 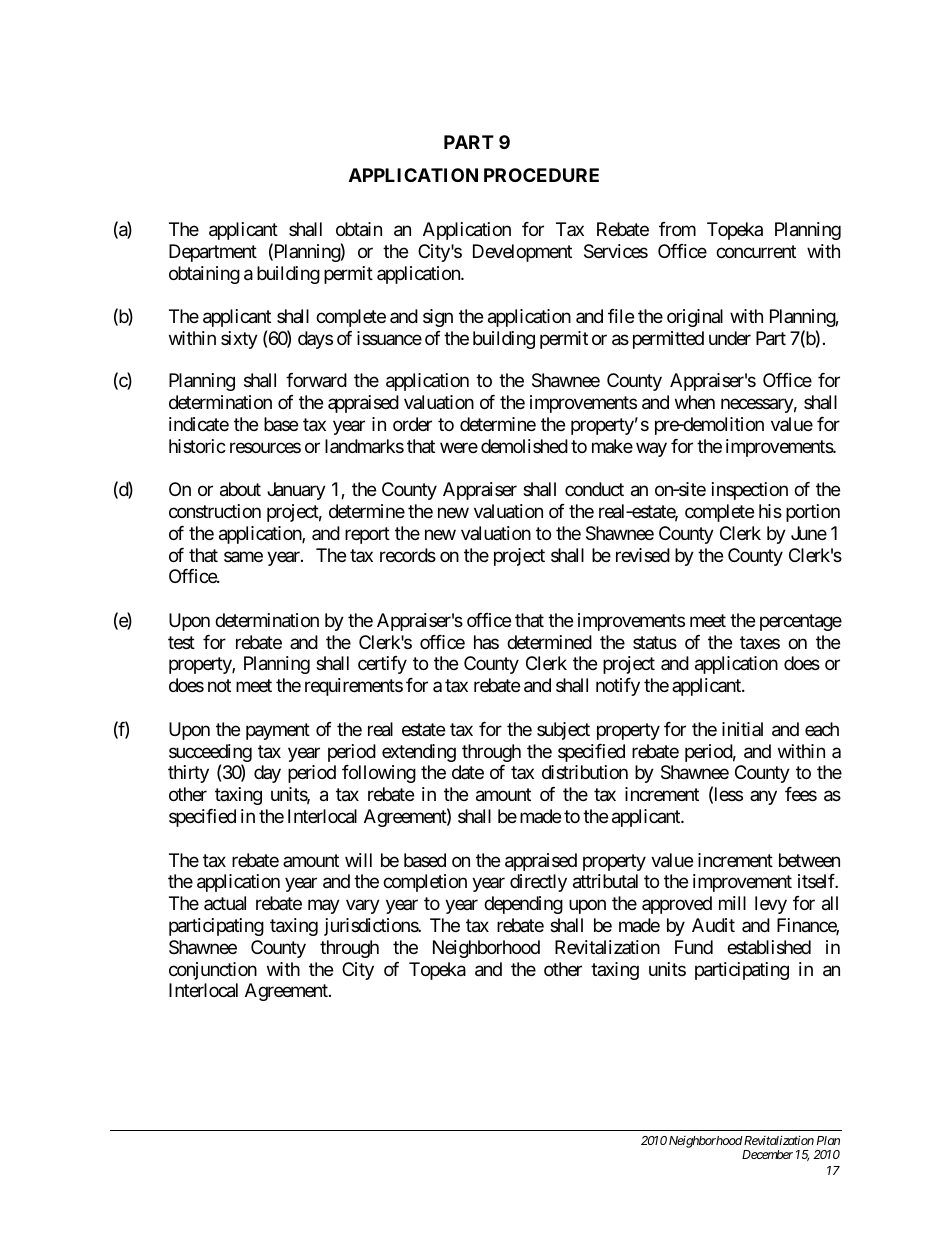 What do you see at coordinates (541, 175) in the image?
I see `PROCEDURE` at bounding box center [541, 175].
